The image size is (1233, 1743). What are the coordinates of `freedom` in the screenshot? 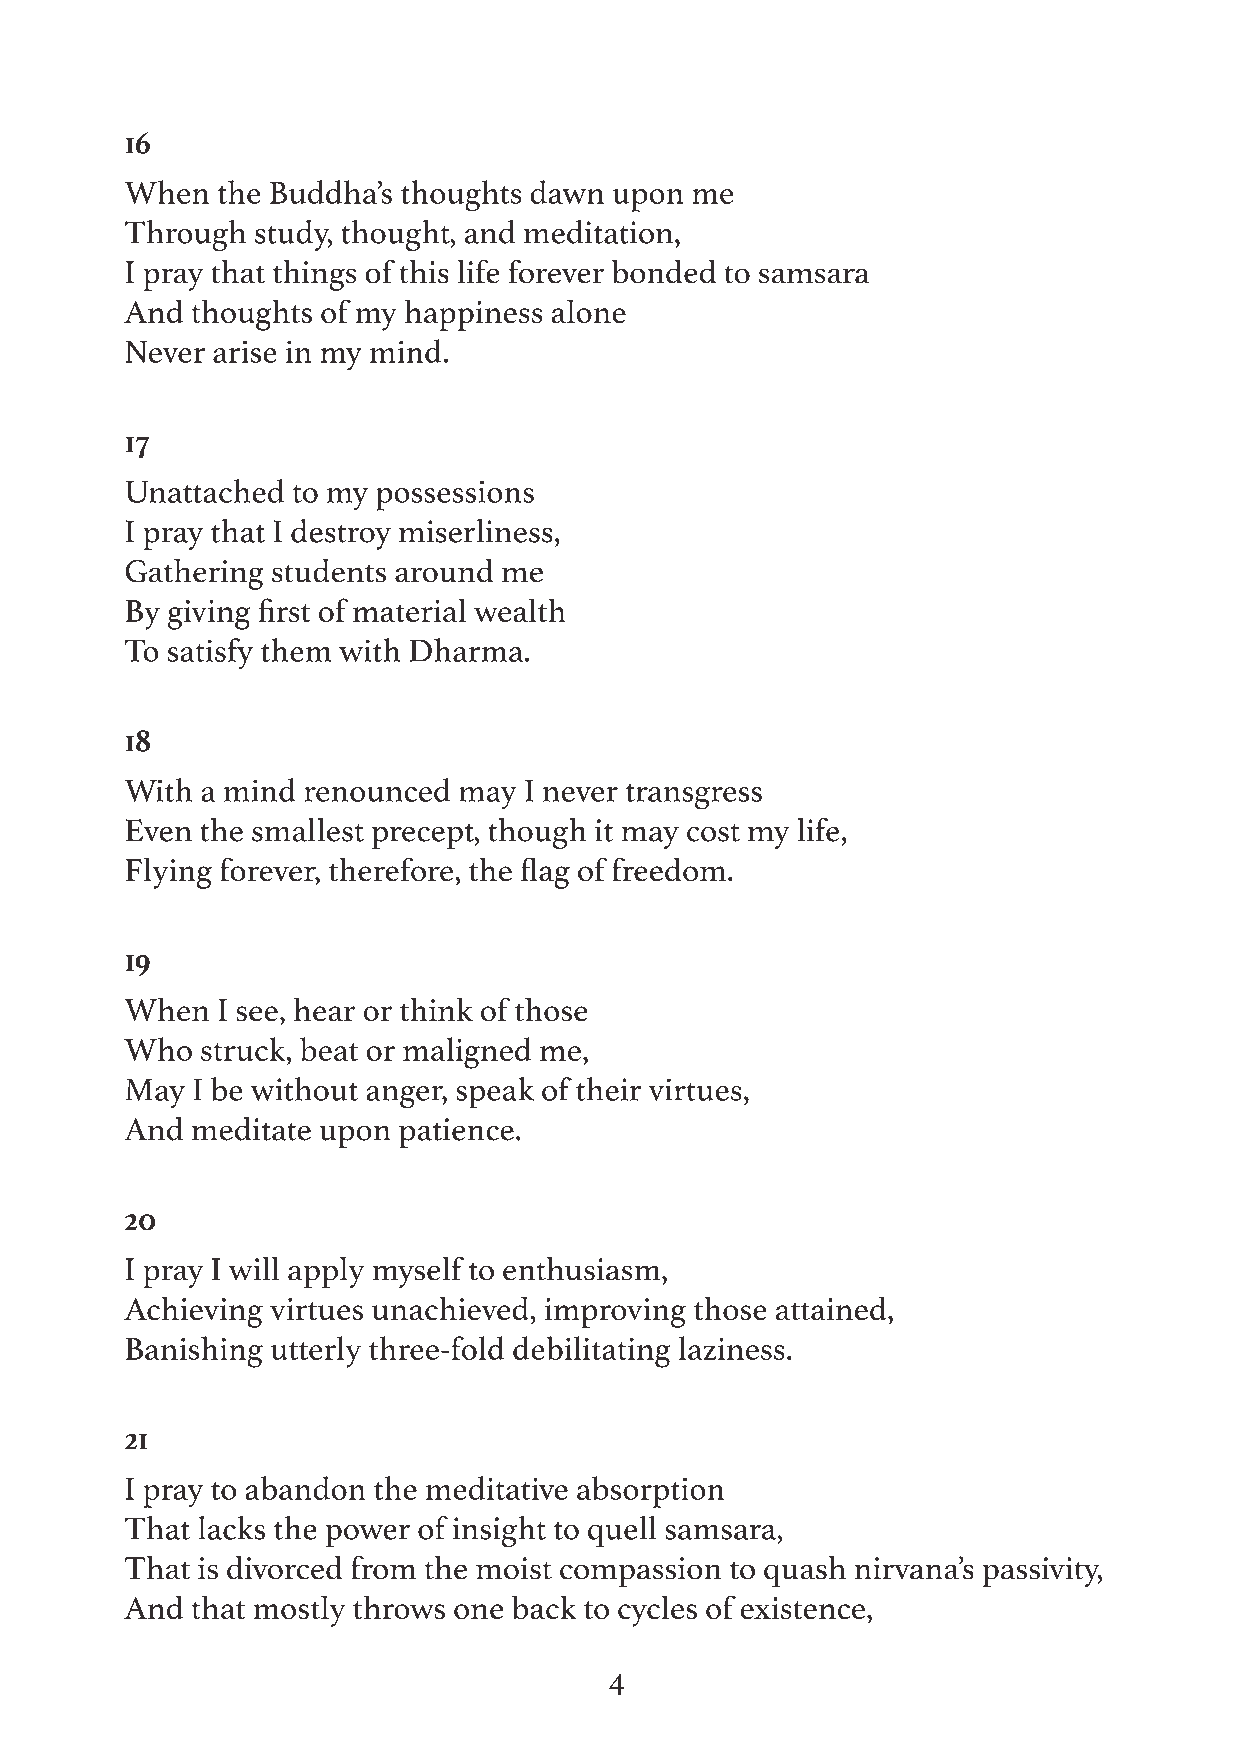 It's located at (669, 869).
